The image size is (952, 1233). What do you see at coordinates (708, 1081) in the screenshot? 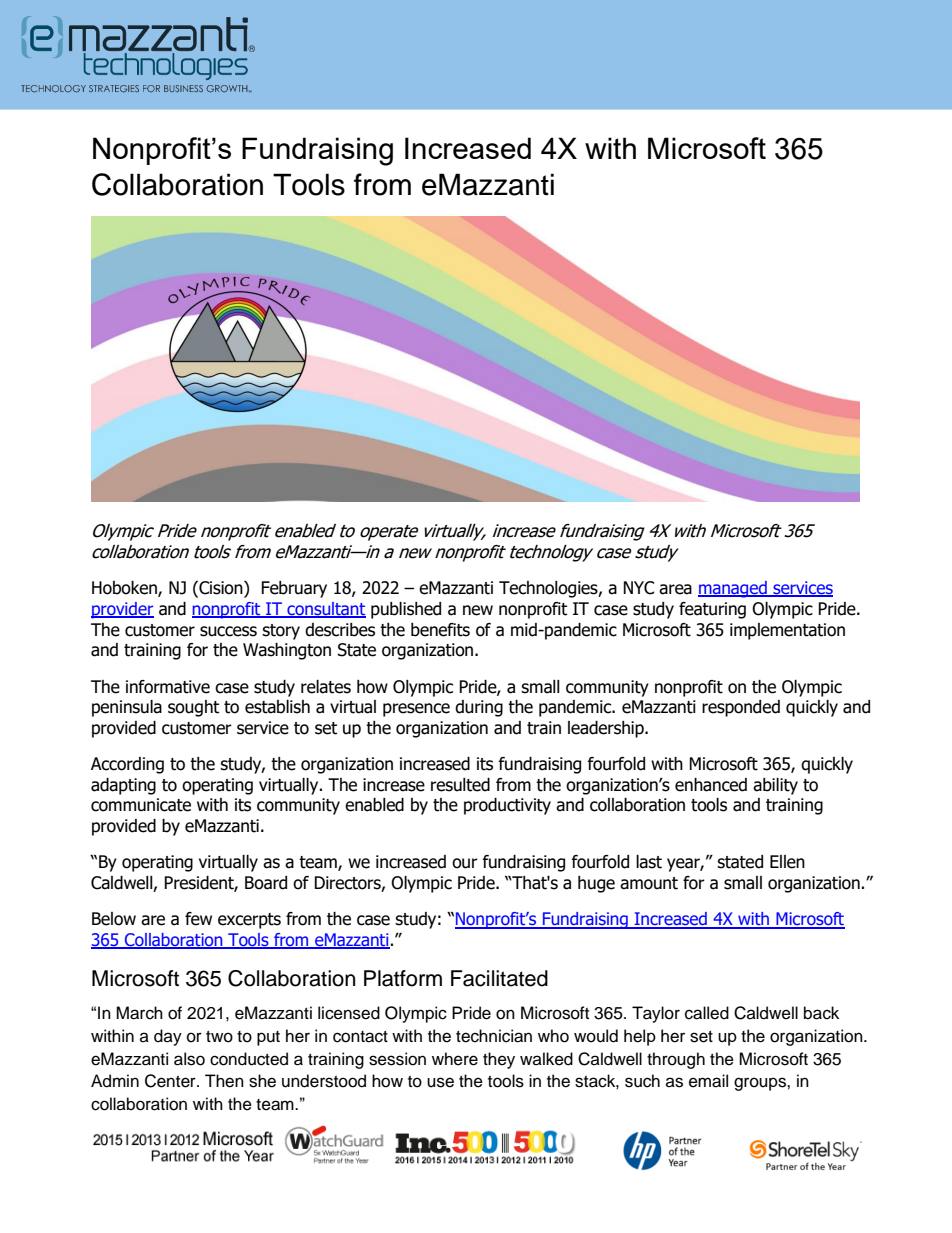
I see `email` at bounding box center [708, 1081].
